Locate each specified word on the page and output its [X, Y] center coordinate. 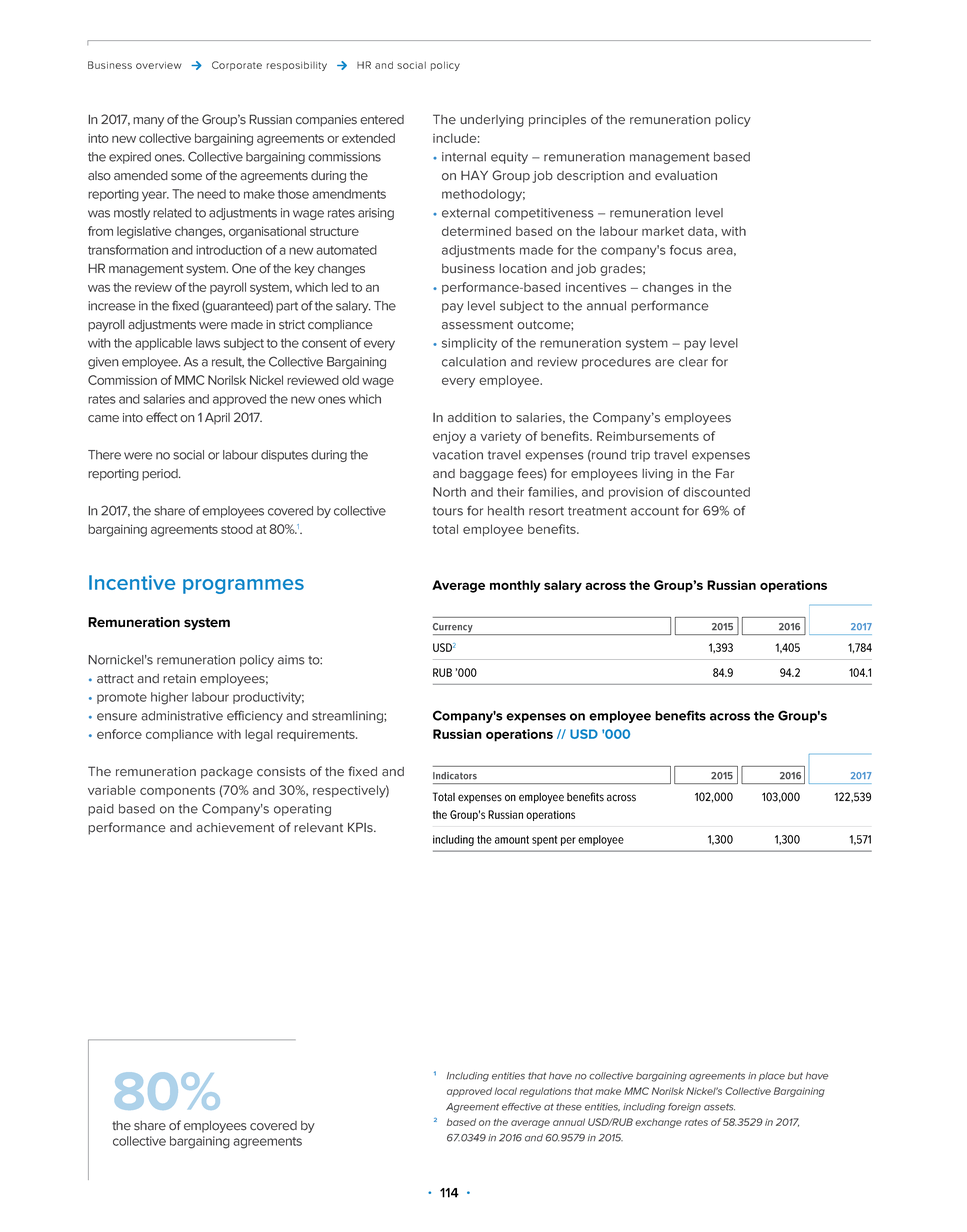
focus [686, 250]
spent [544, 840]
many [148, 122]
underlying [492, 121]
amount [512, 839]
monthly [515, 586]
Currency [454, 629]
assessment [477, 325]
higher [169, 698]
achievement [235, 828]
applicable [163, 344]
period [161, 475]
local [506, 1091]
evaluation [686, 176]
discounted [716, 492]
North [449, 492]
